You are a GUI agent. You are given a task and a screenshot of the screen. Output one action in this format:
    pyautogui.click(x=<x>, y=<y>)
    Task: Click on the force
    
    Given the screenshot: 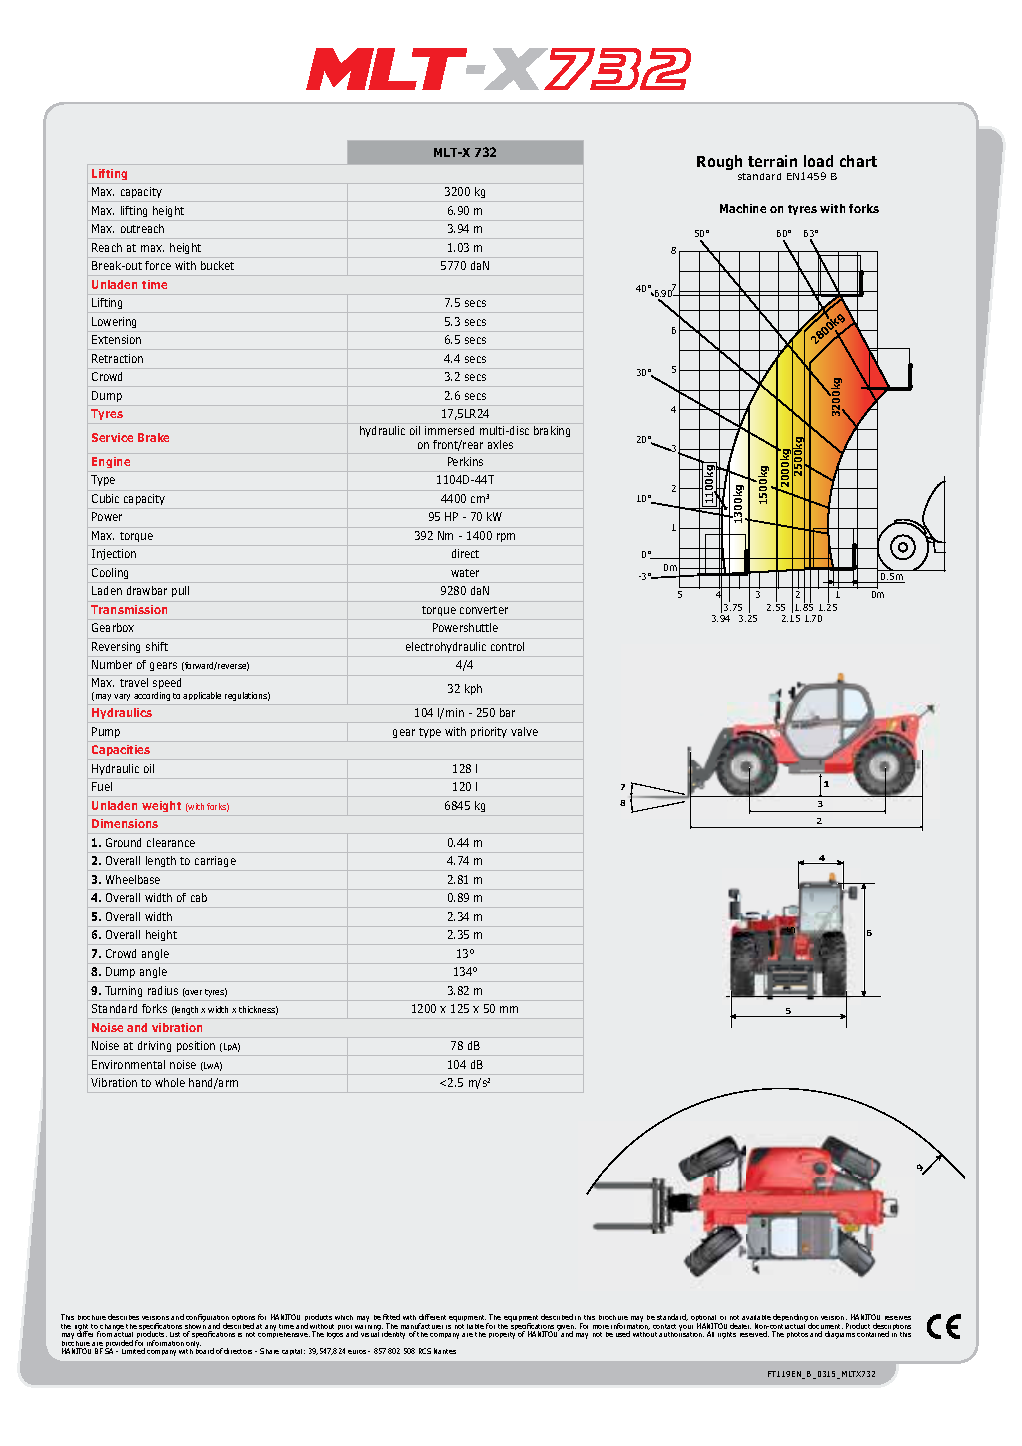 What is the action you would take?
    pyautogui.click(x=158, y=265)
